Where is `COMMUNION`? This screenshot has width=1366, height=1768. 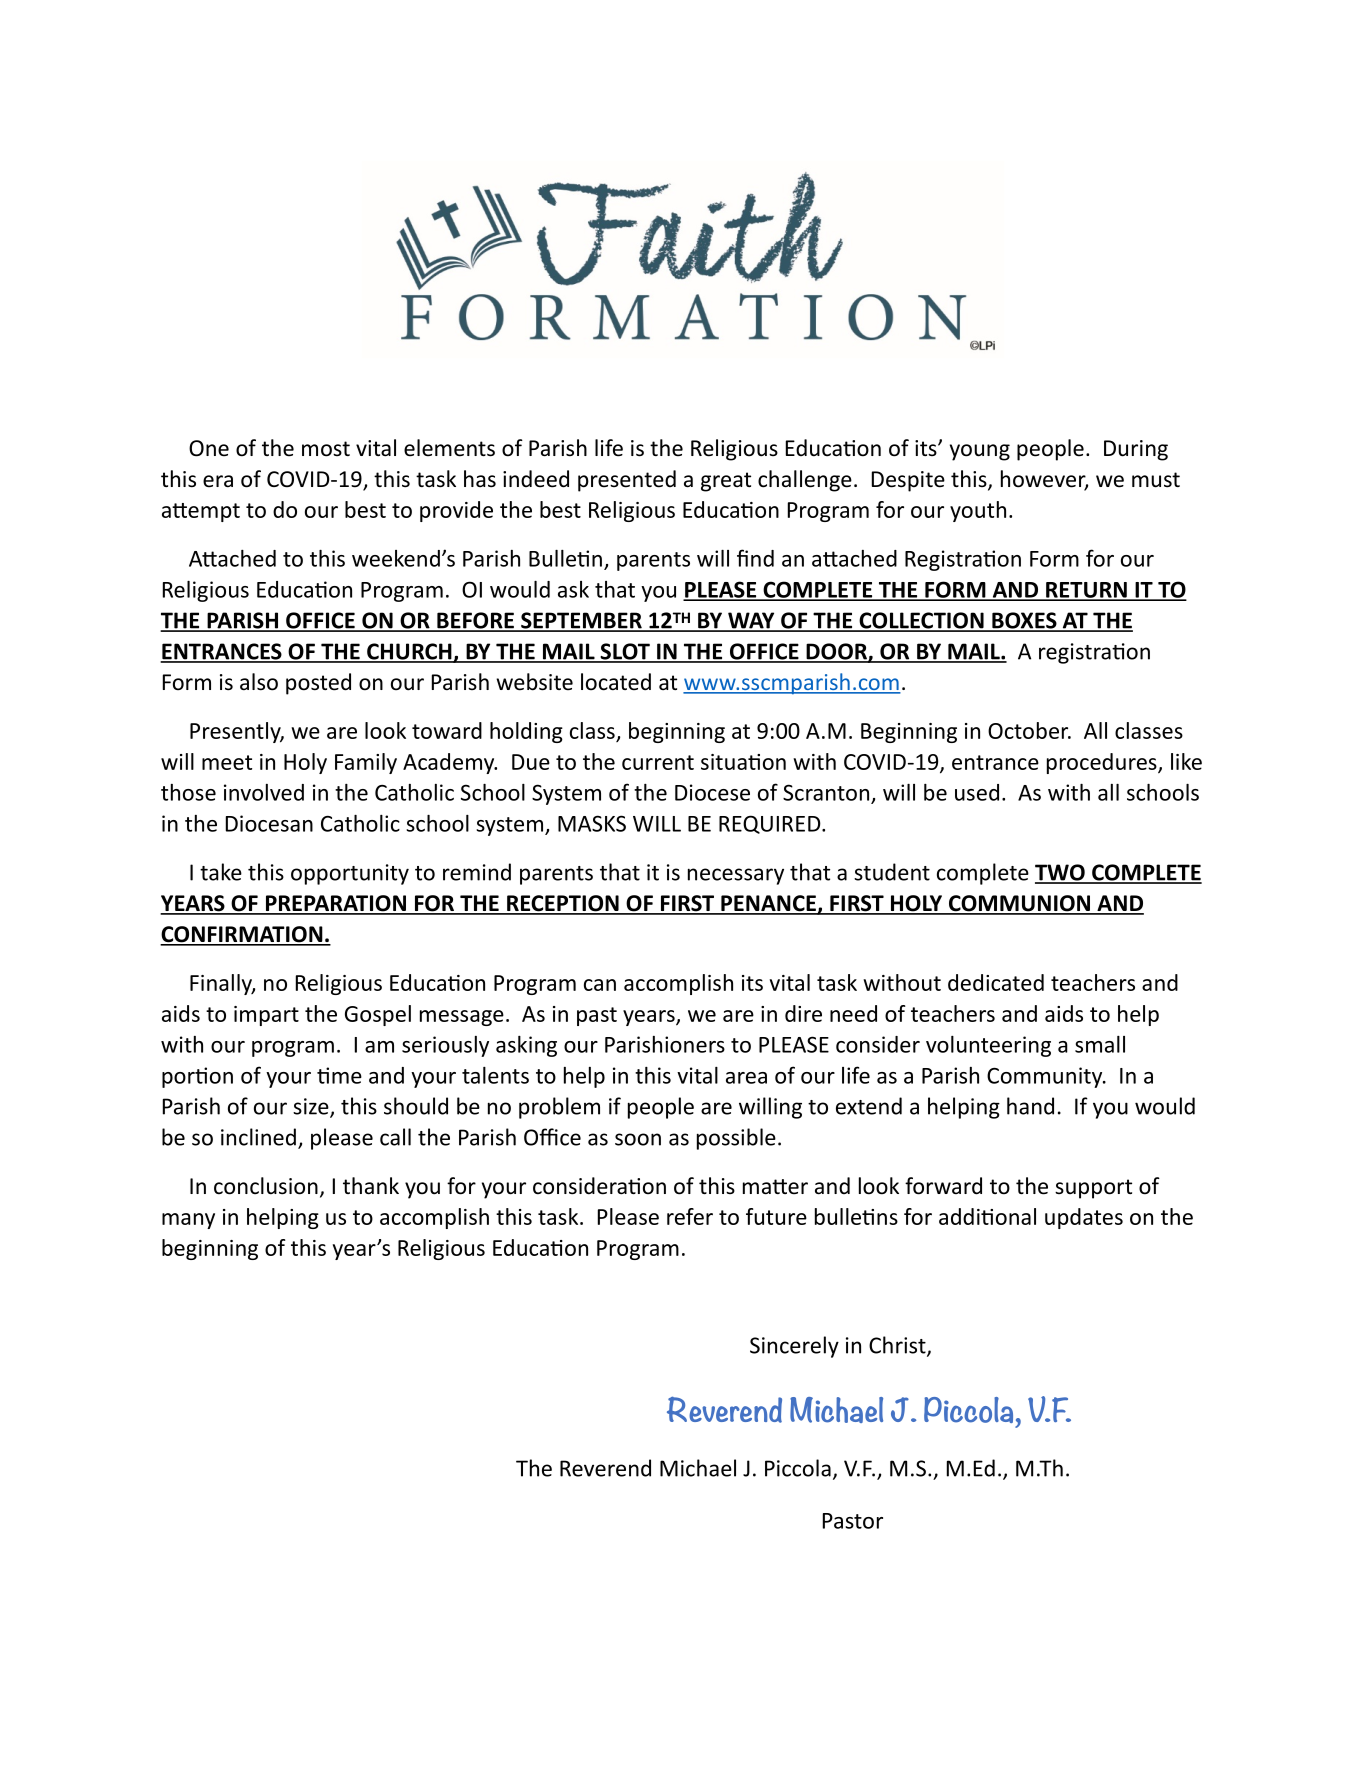
COMMUNION is located at coordinates (1019, 904).
